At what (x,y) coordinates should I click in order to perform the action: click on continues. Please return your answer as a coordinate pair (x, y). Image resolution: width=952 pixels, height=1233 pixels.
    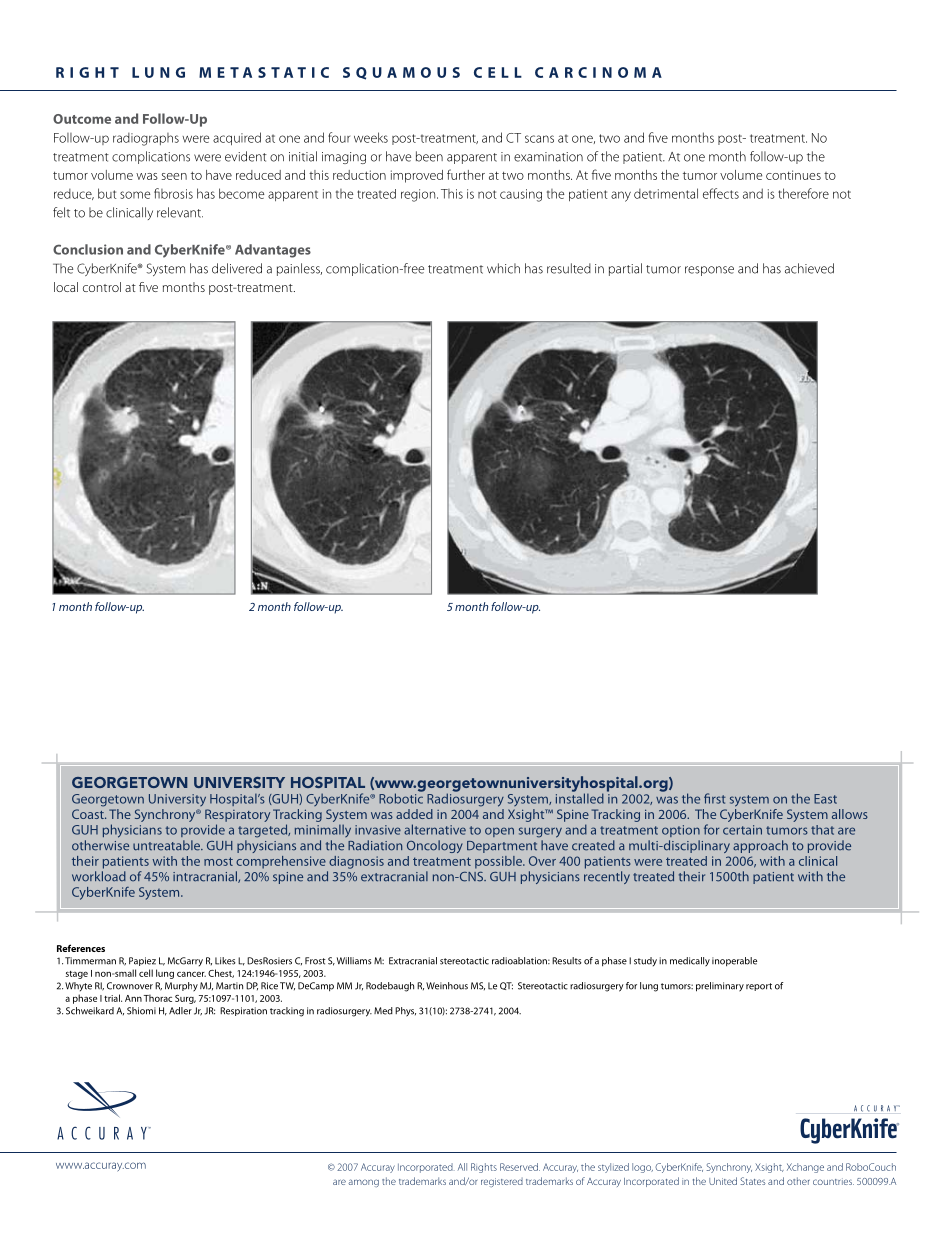
    Looking at the image, I should click on (793, 175).
